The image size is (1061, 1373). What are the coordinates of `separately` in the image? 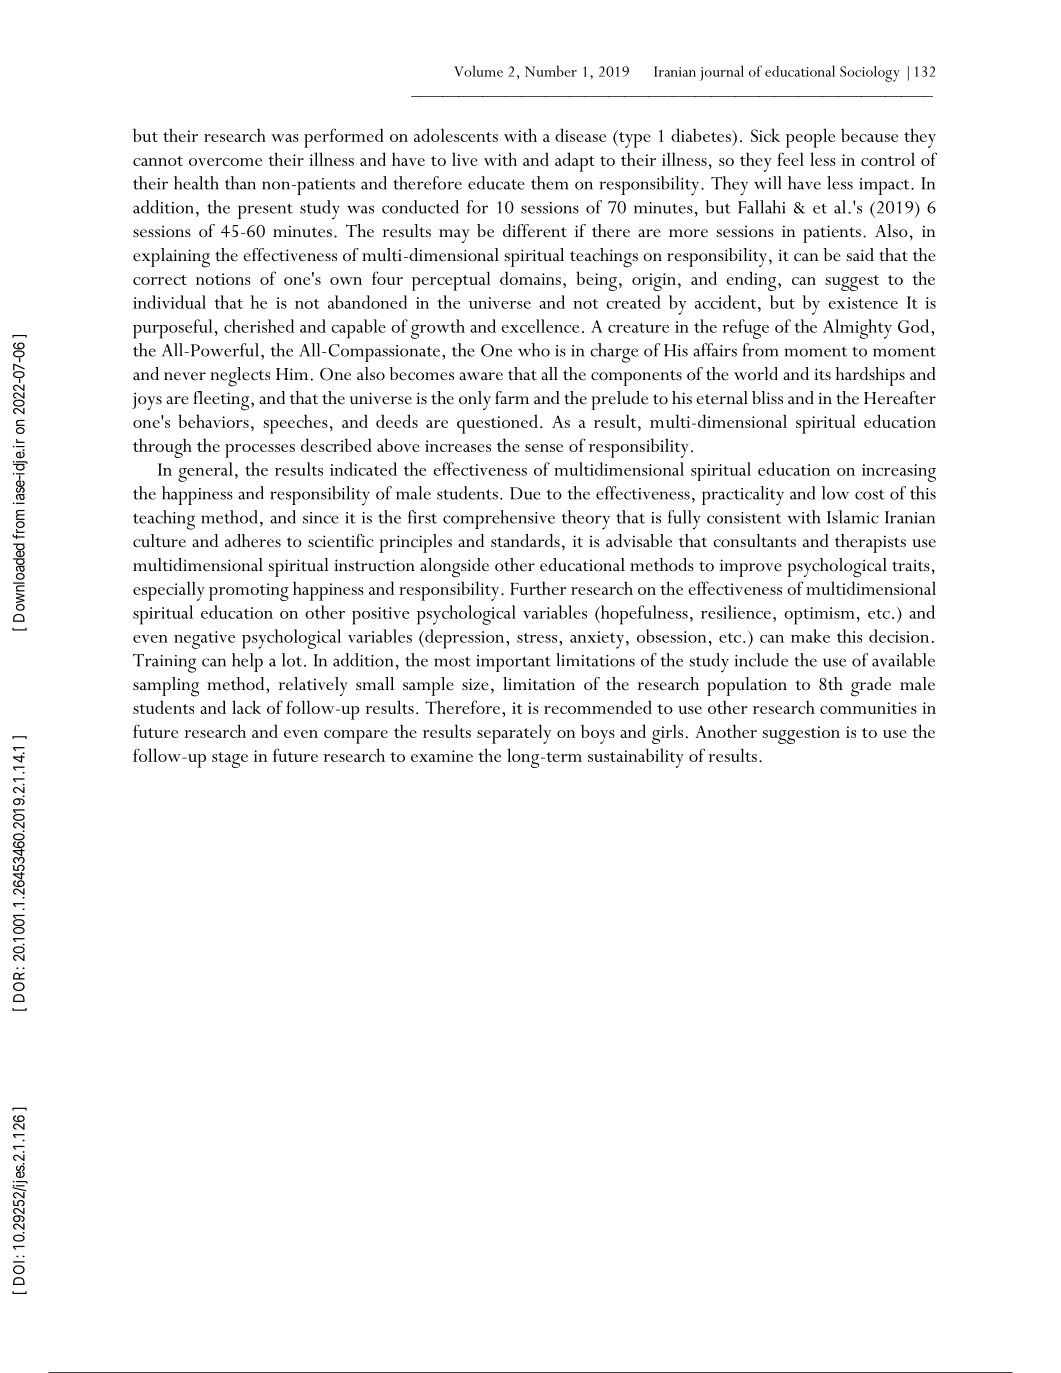 It's located at (514, 734).
